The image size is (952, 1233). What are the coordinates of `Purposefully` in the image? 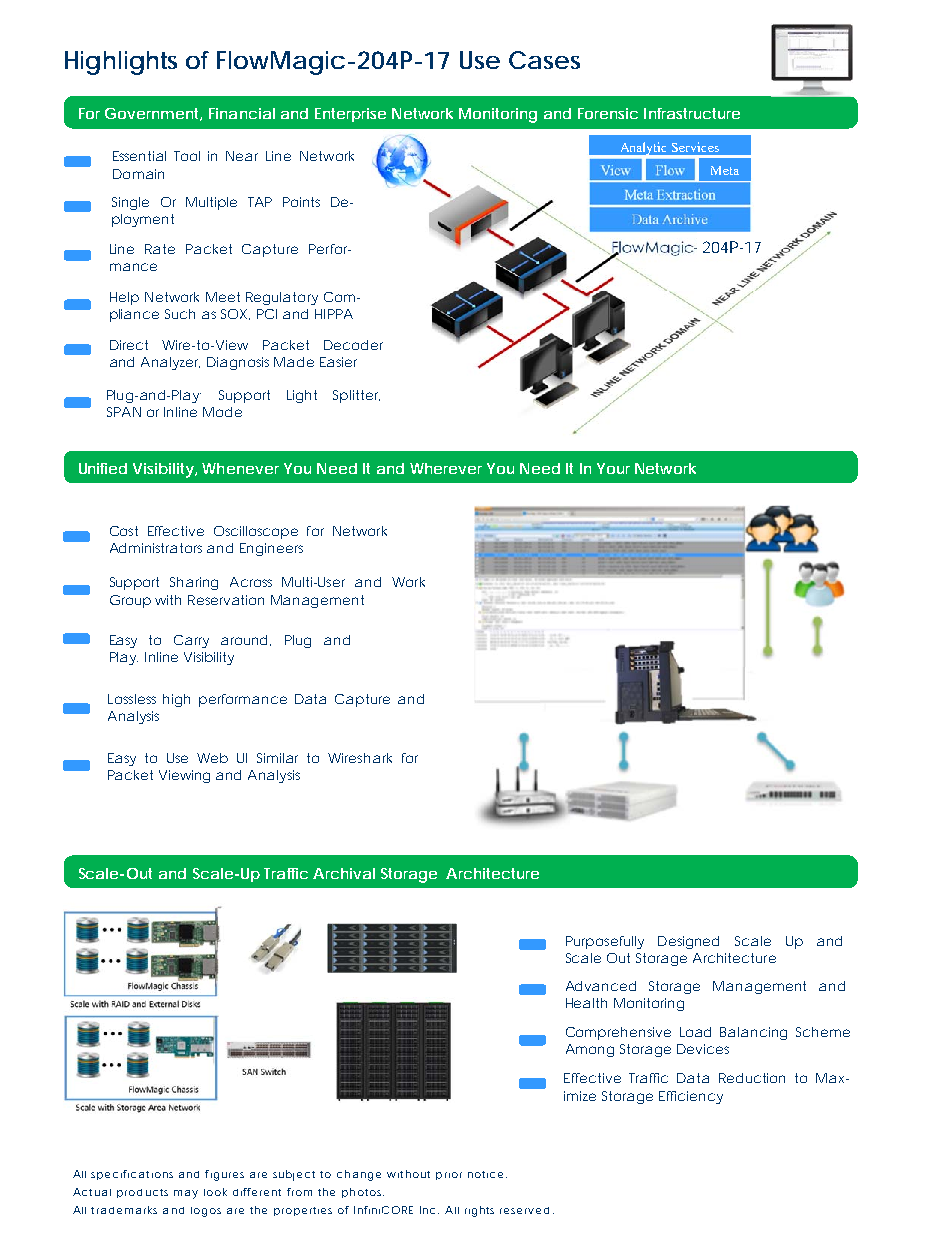 It's located at (605, 942).
